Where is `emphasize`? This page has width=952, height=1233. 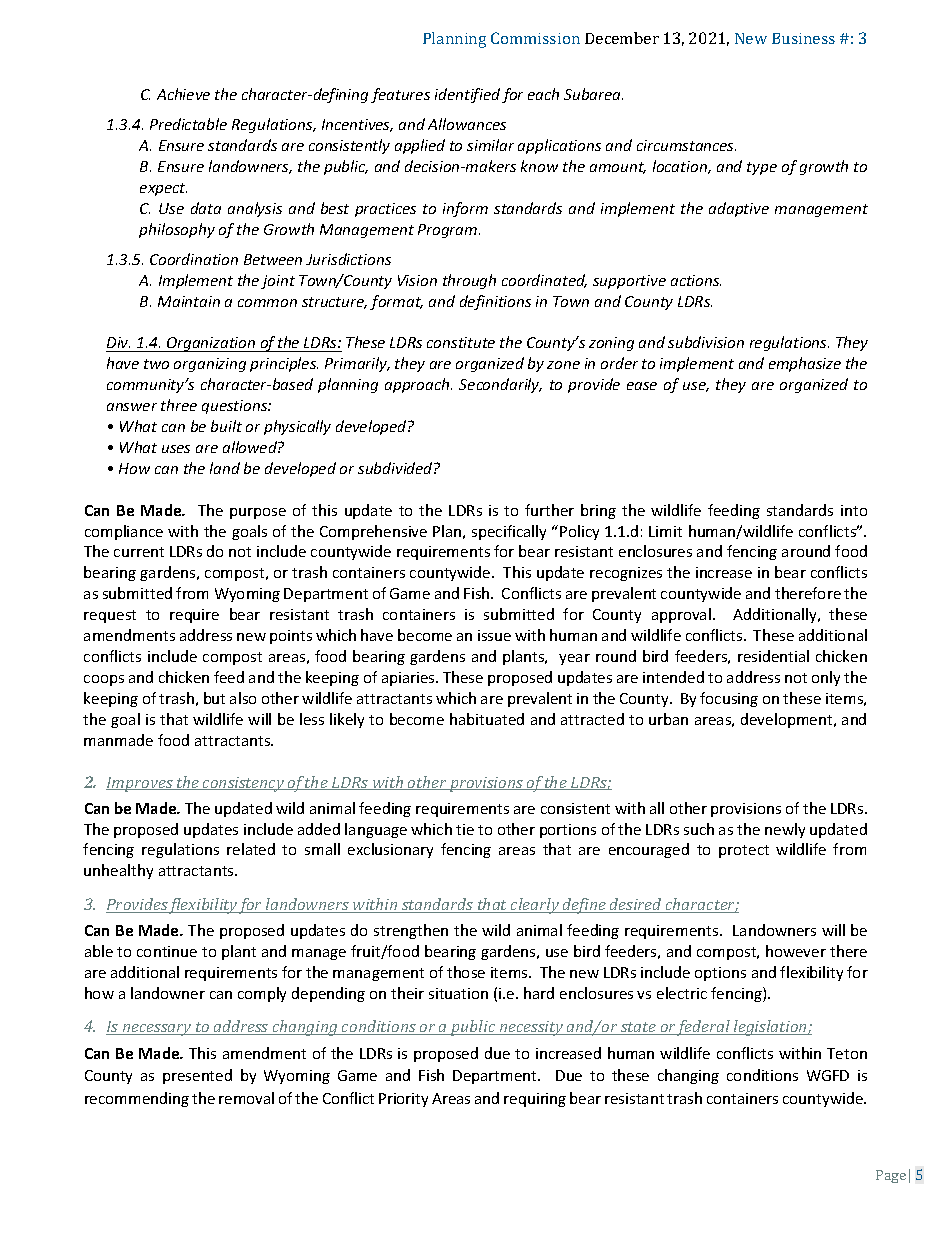 emphasize is located at coordinates (805, 364).
